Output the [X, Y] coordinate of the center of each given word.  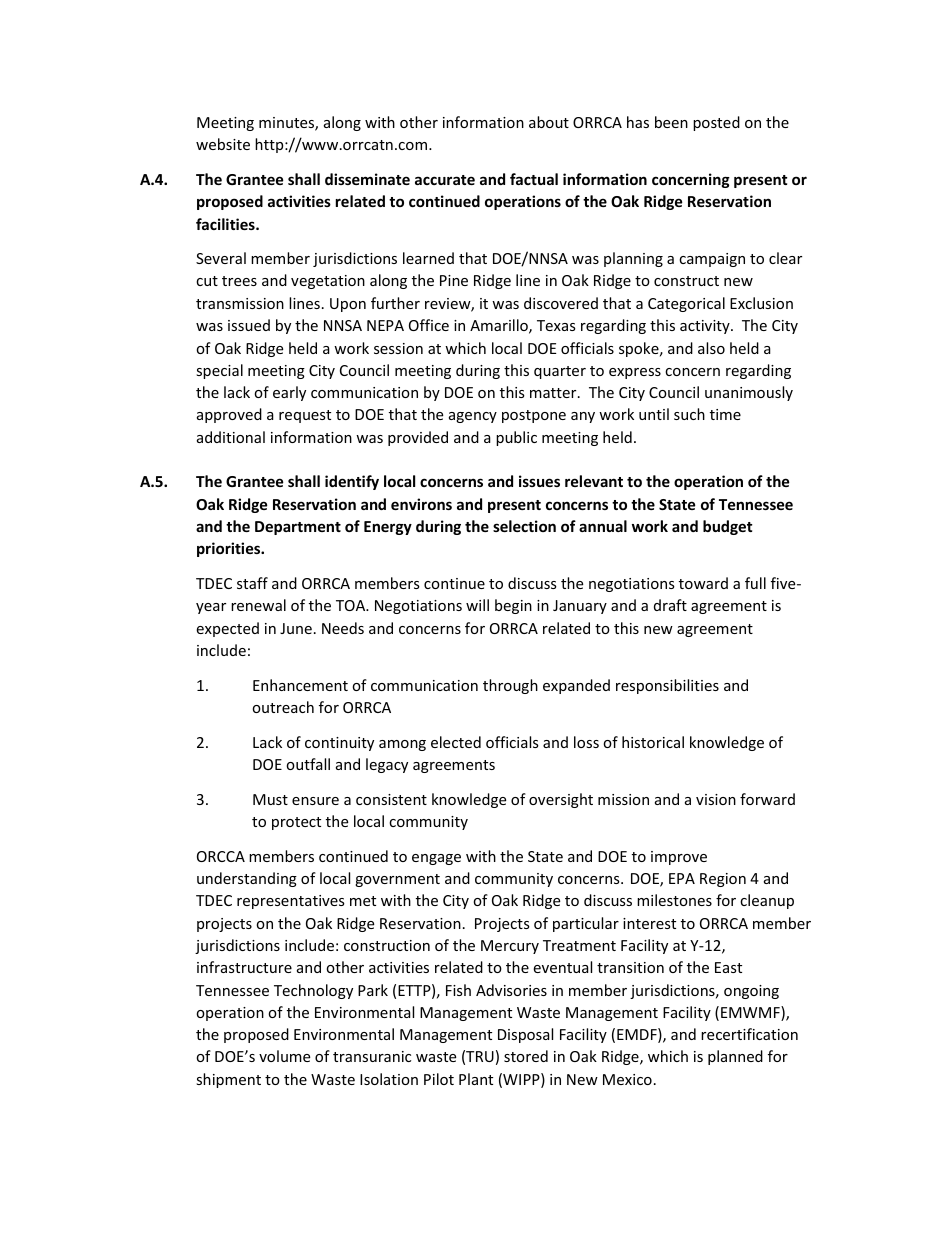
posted [716, 123]
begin [513, 606]
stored [526, 1056]
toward [703, 583]
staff [252, 583]
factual [534, 179]
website [223, 144]
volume [284, 1056]
